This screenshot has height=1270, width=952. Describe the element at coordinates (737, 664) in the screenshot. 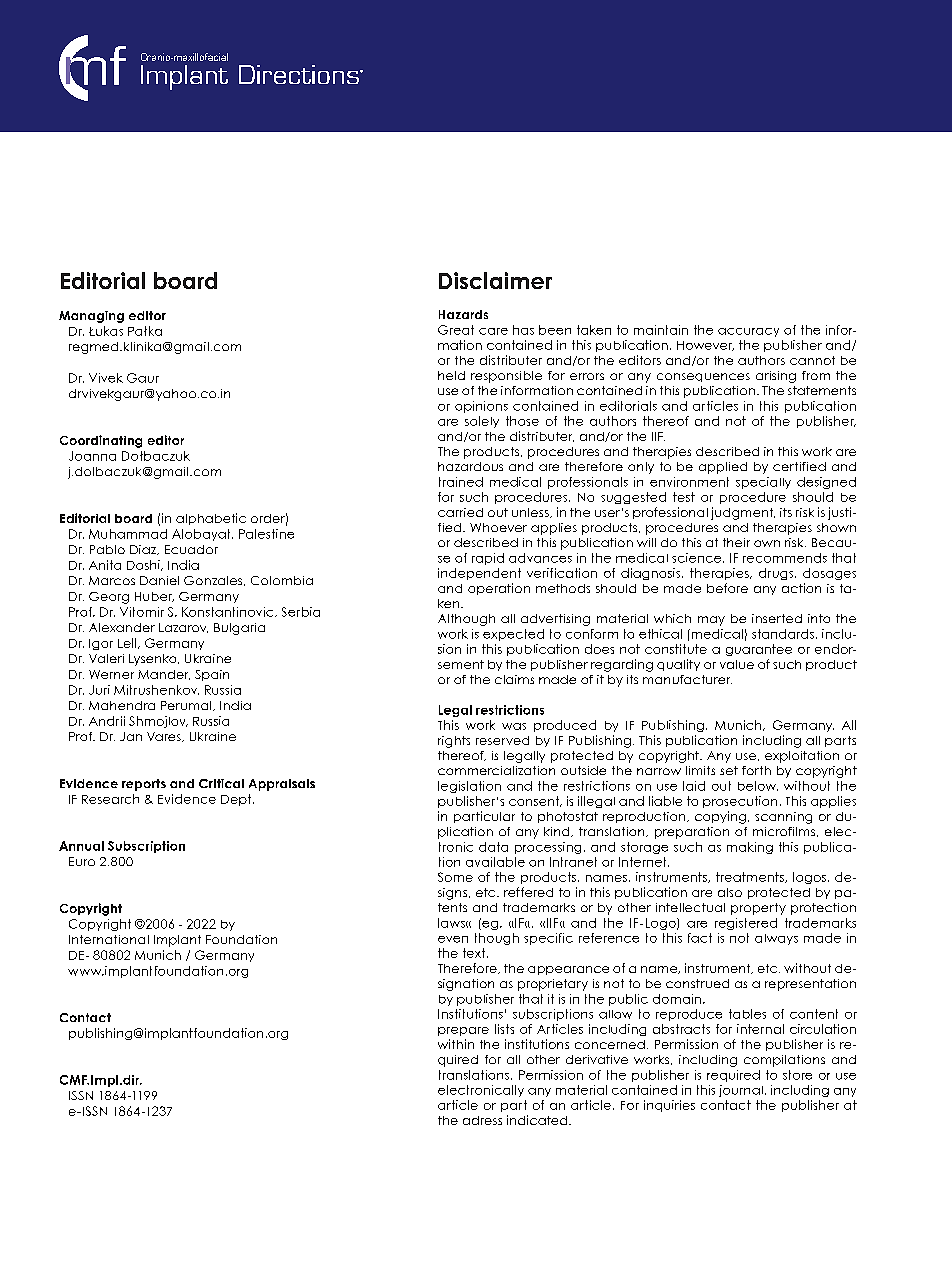

I see `value` at that location.
